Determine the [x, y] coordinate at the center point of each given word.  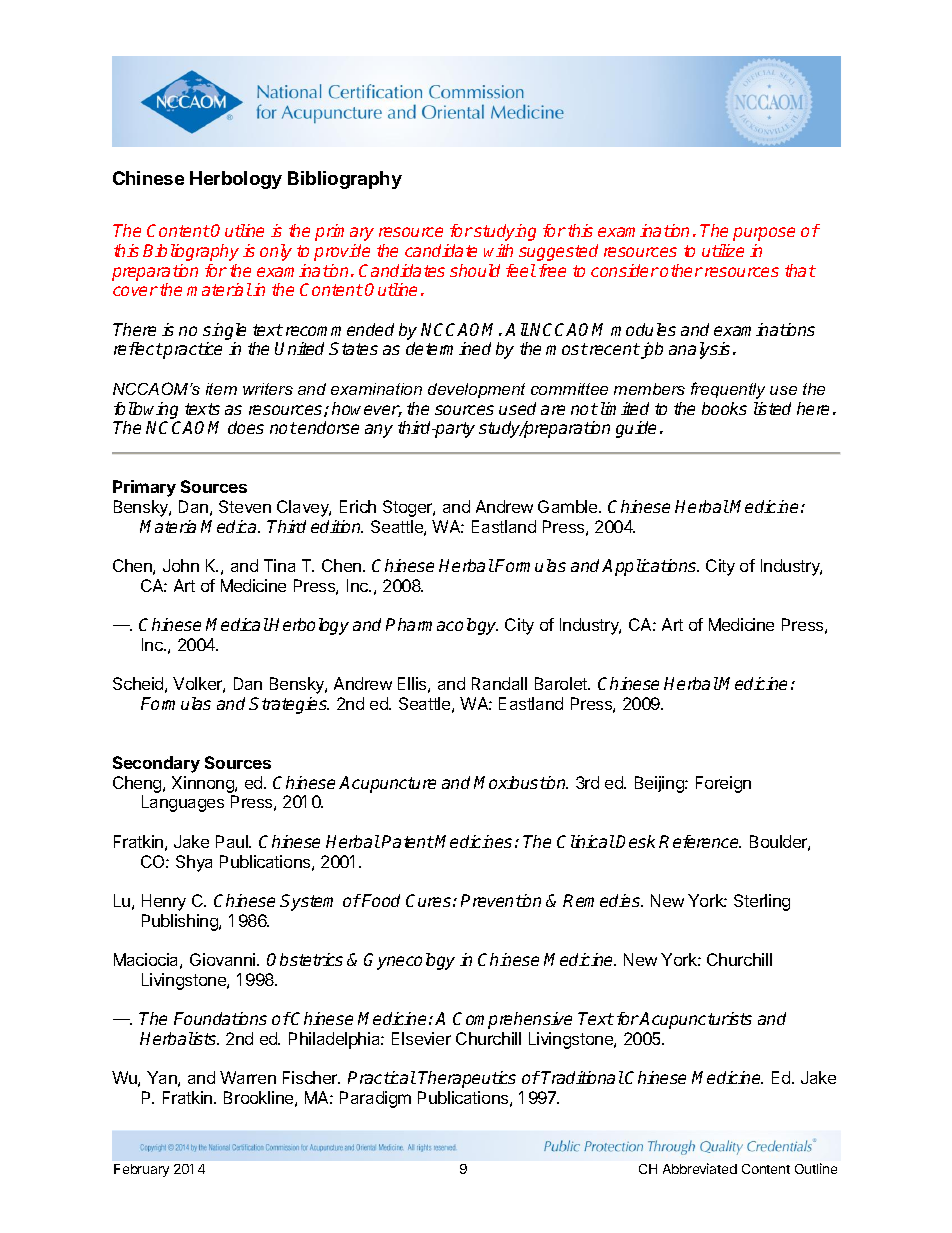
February [141, 1170]
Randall [499, 683]
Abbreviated [700, 1168]
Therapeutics [467, 1079]
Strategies [289, 705]
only [276, 252]
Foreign [723, 784]
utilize [723, 250]
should [475, 270]
